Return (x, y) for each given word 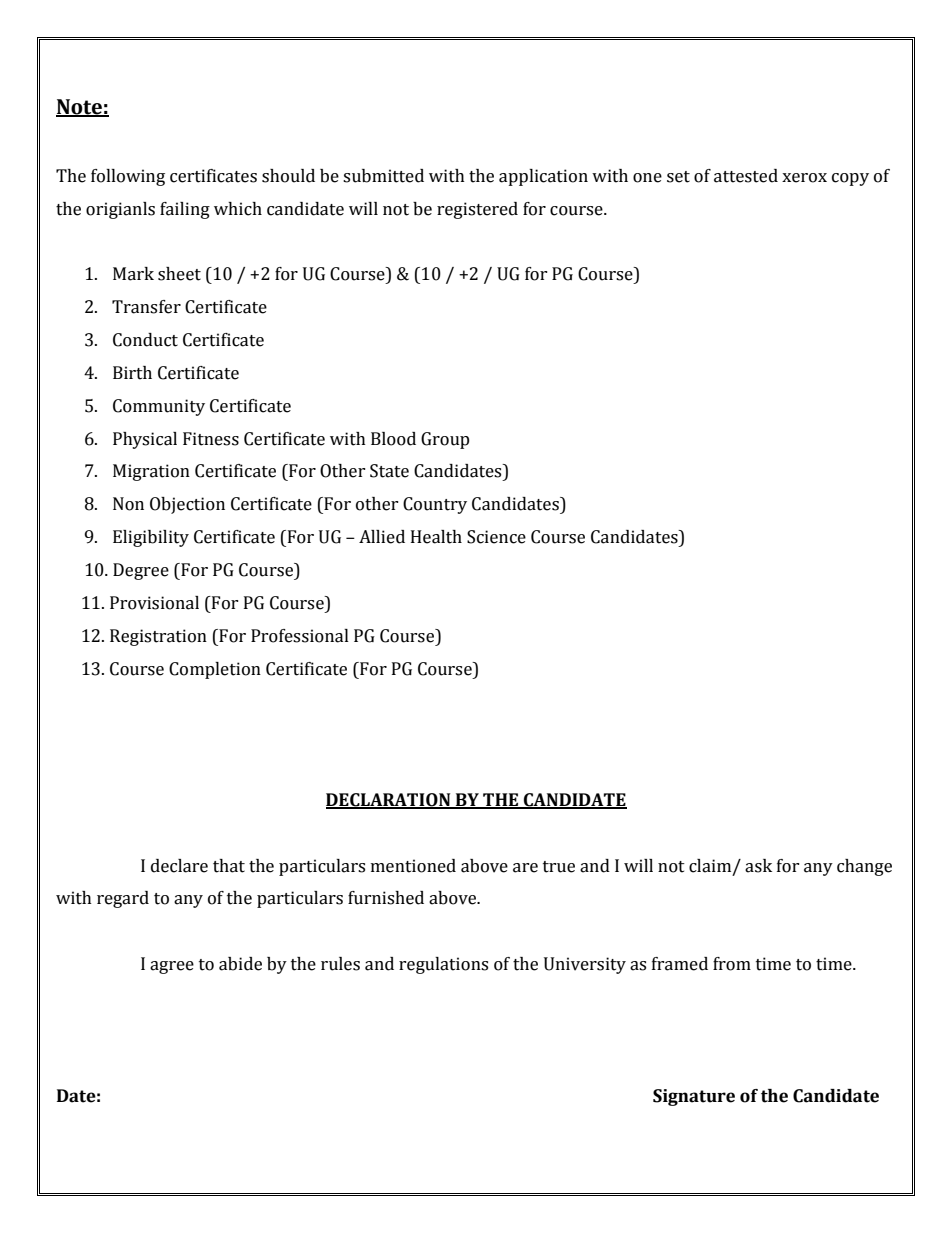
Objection (187, 505)
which (238, 209)
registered (477, 210)
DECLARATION (389, 801)
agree (172, 967)
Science (496, 537)
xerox (804, 178)
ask (758, 866)
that (229, 866)
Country (435, 505)
